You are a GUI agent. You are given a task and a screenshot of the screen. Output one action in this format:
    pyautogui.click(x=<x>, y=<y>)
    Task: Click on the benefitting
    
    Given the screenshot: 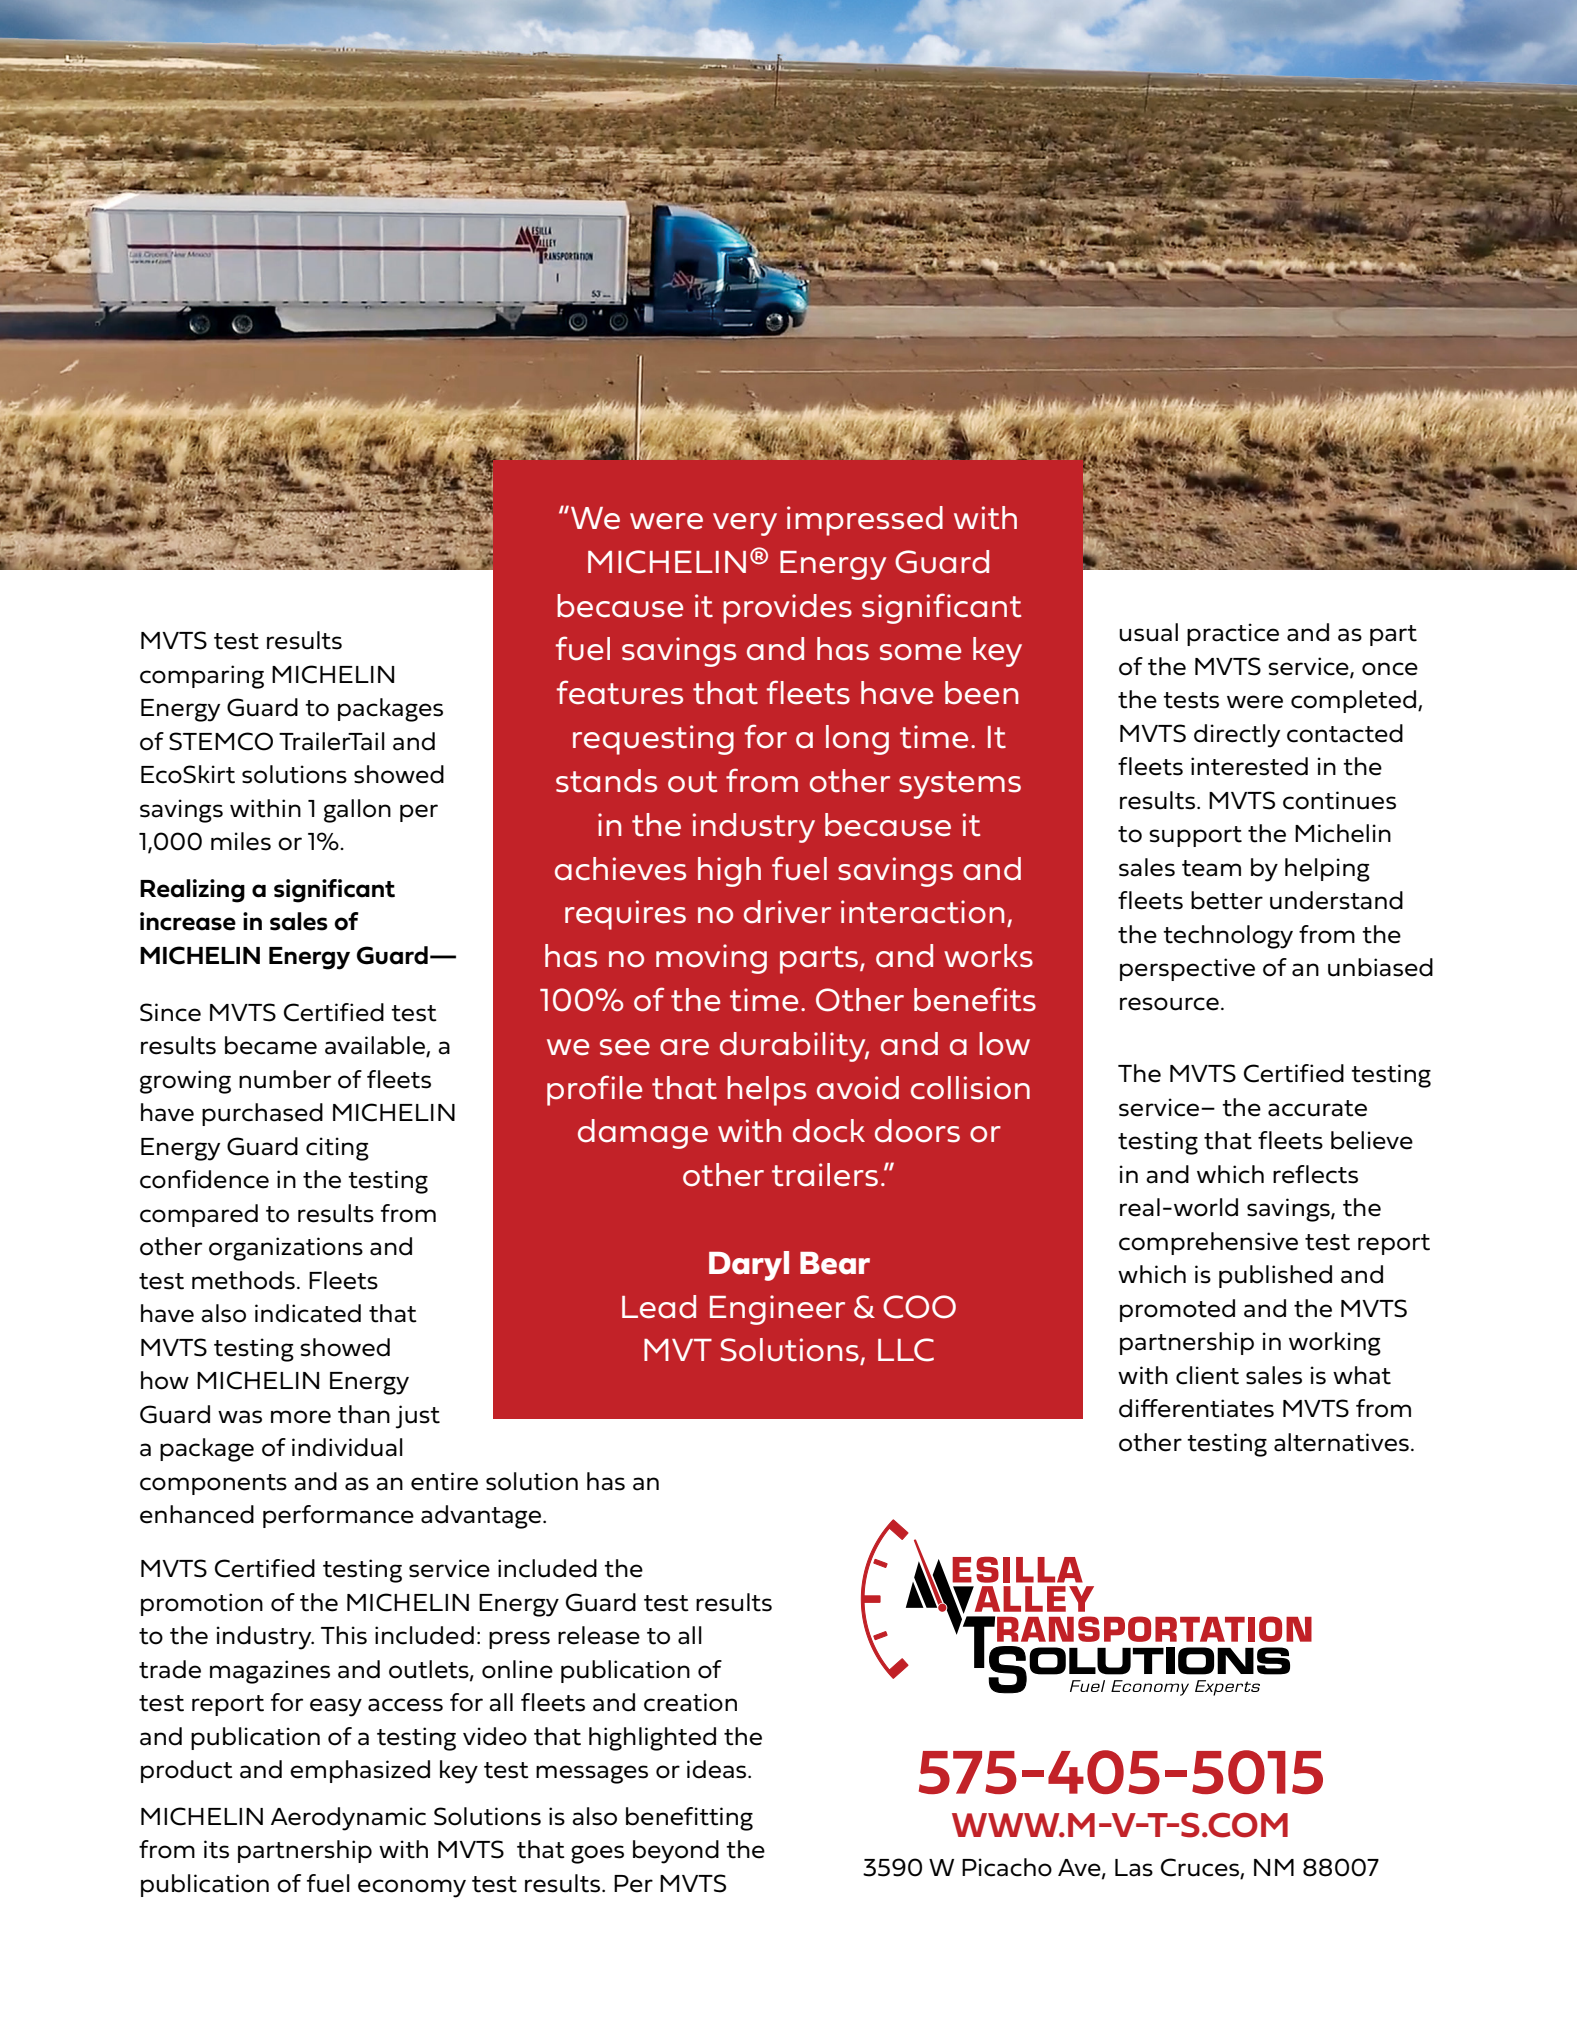 What is the action you would take?
    pyautogui.click(x=689, y=1819)
